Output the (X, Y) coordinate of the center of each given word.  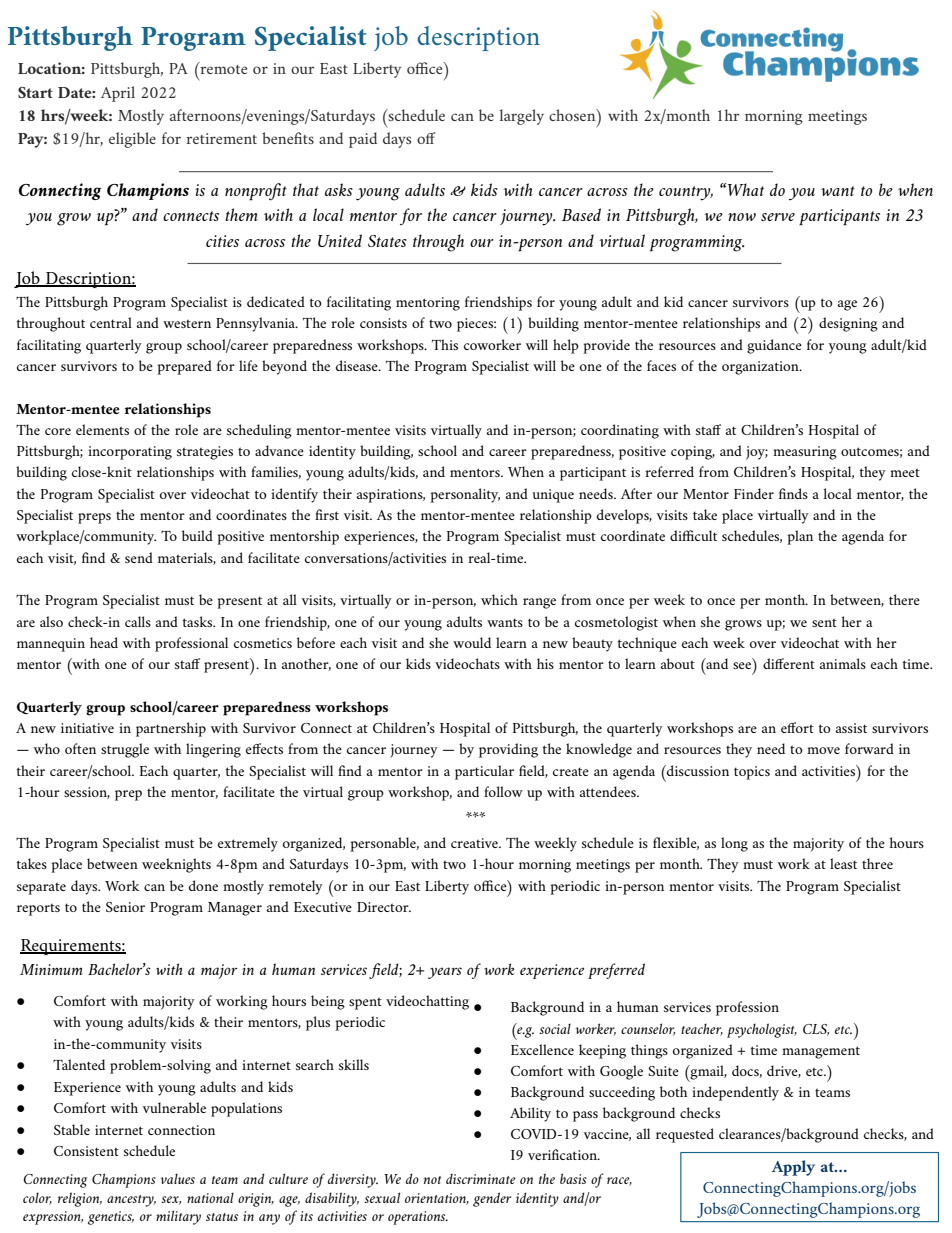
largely (522, 117)
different (789, 663)
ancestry (131, 1201)
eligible (132, 140)
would (472, 642)
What (746, 189)
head (104, 642)
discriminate (481, 1179)
